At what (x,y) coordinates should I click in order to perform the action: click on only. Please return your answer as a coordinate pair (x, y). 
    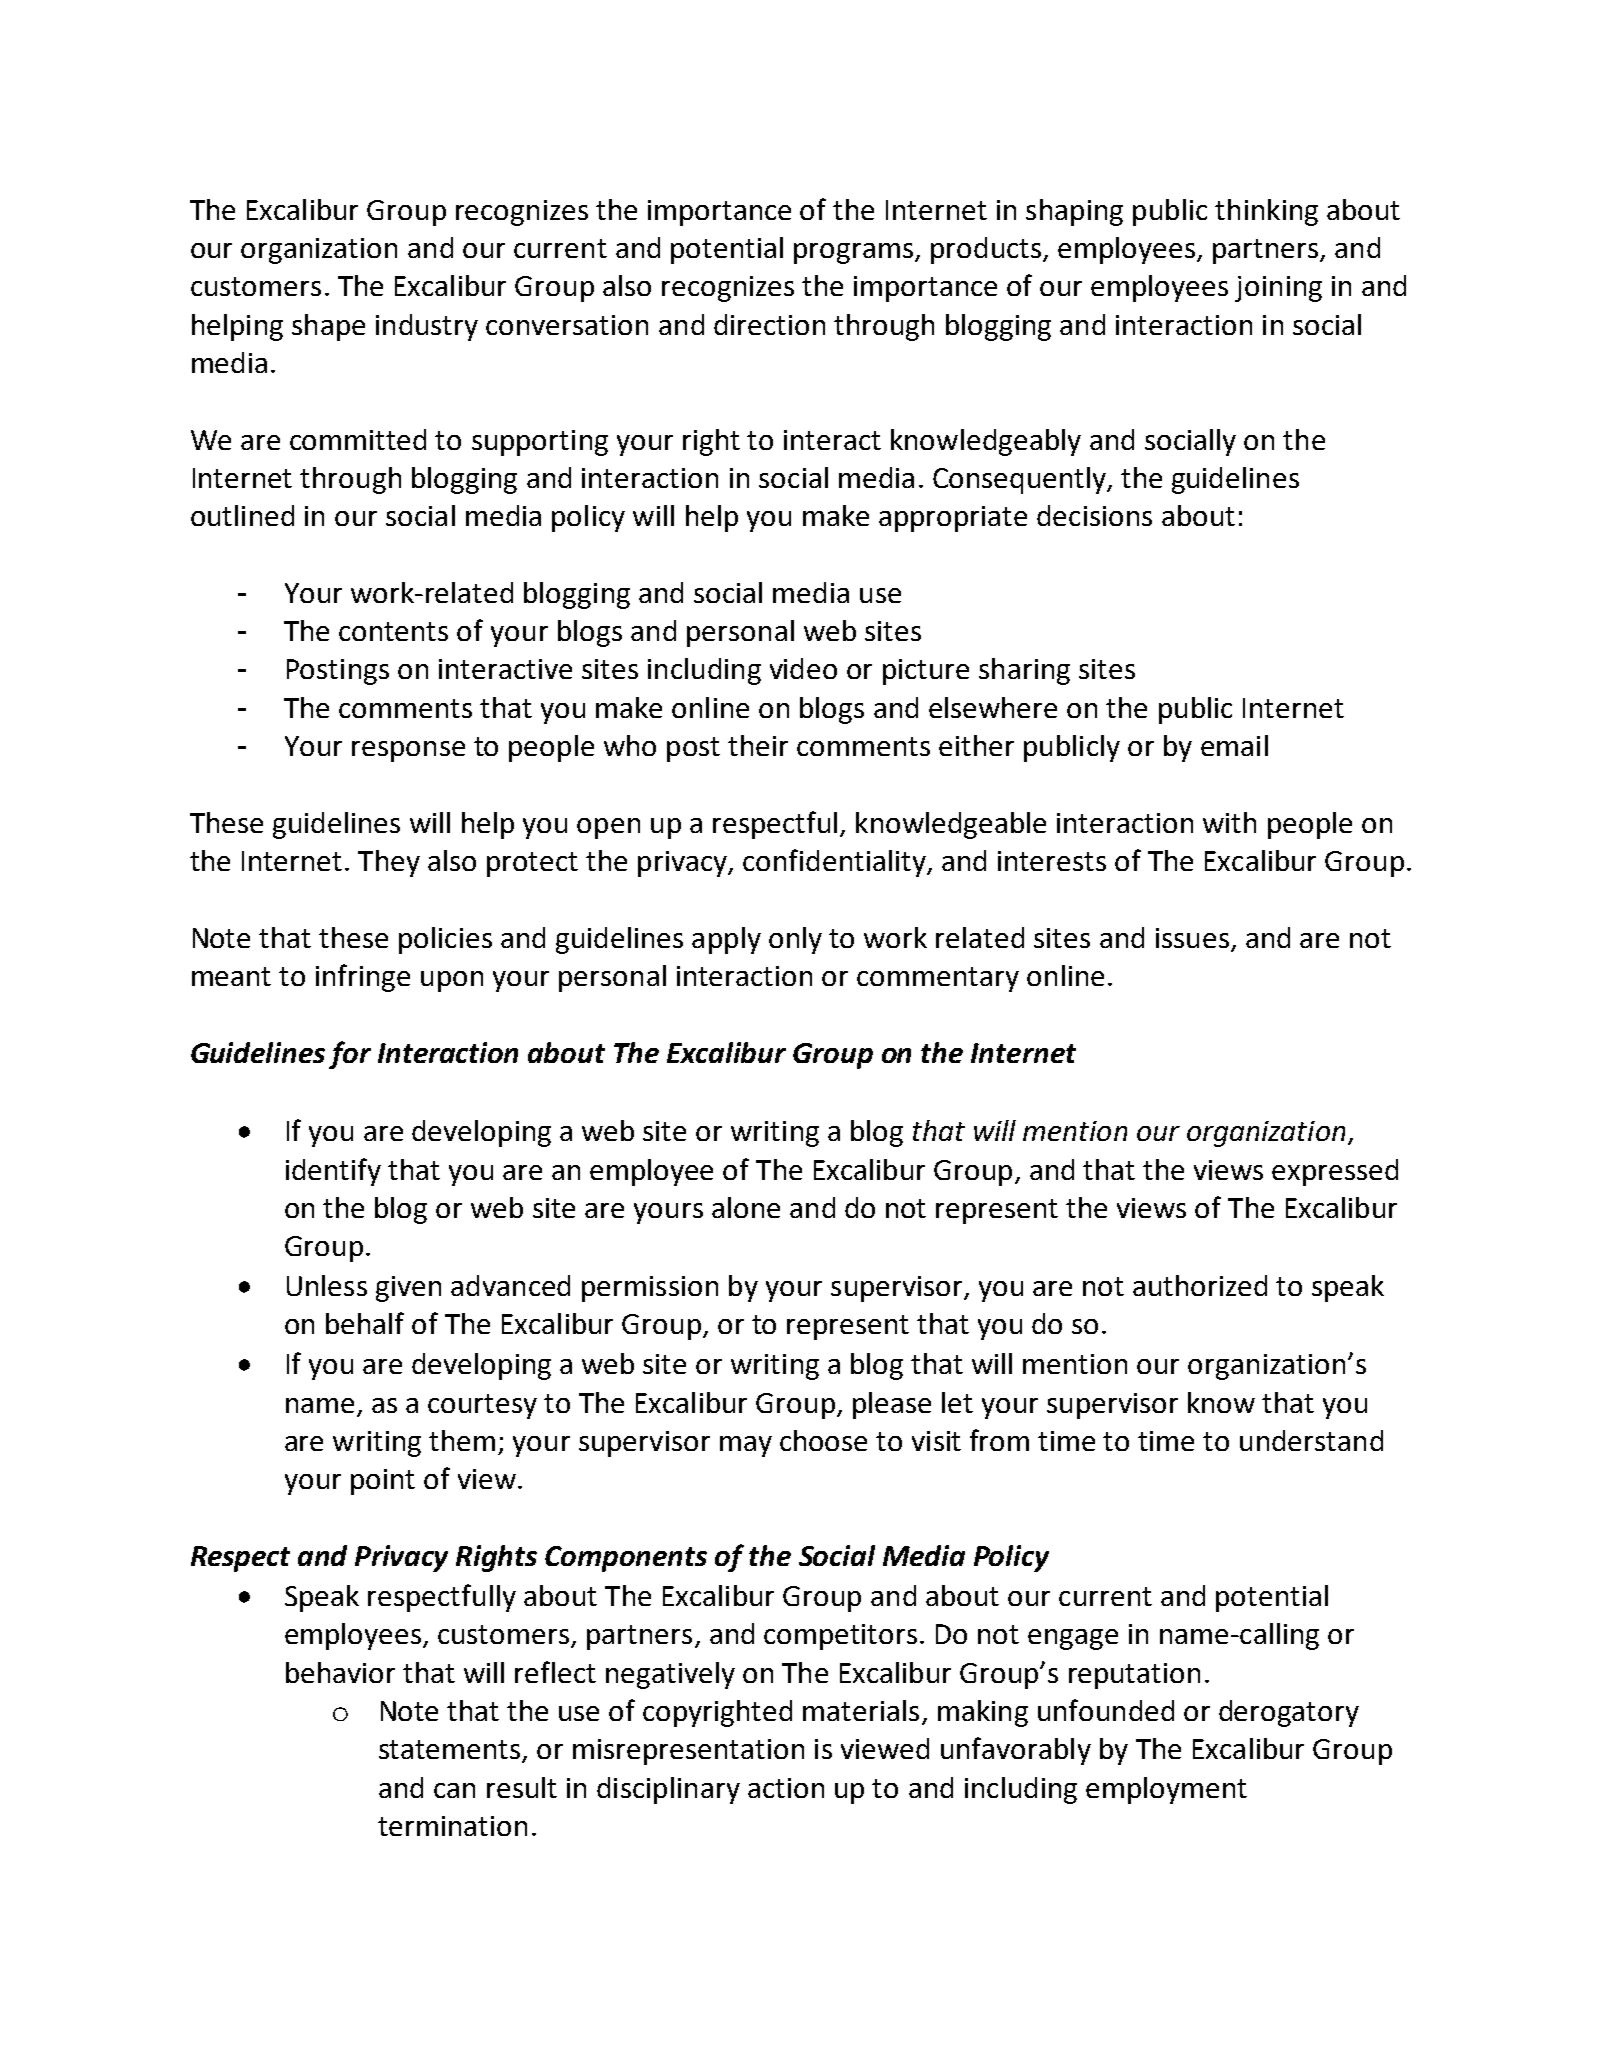
    Looking at the image, I should click on (795, 940).
